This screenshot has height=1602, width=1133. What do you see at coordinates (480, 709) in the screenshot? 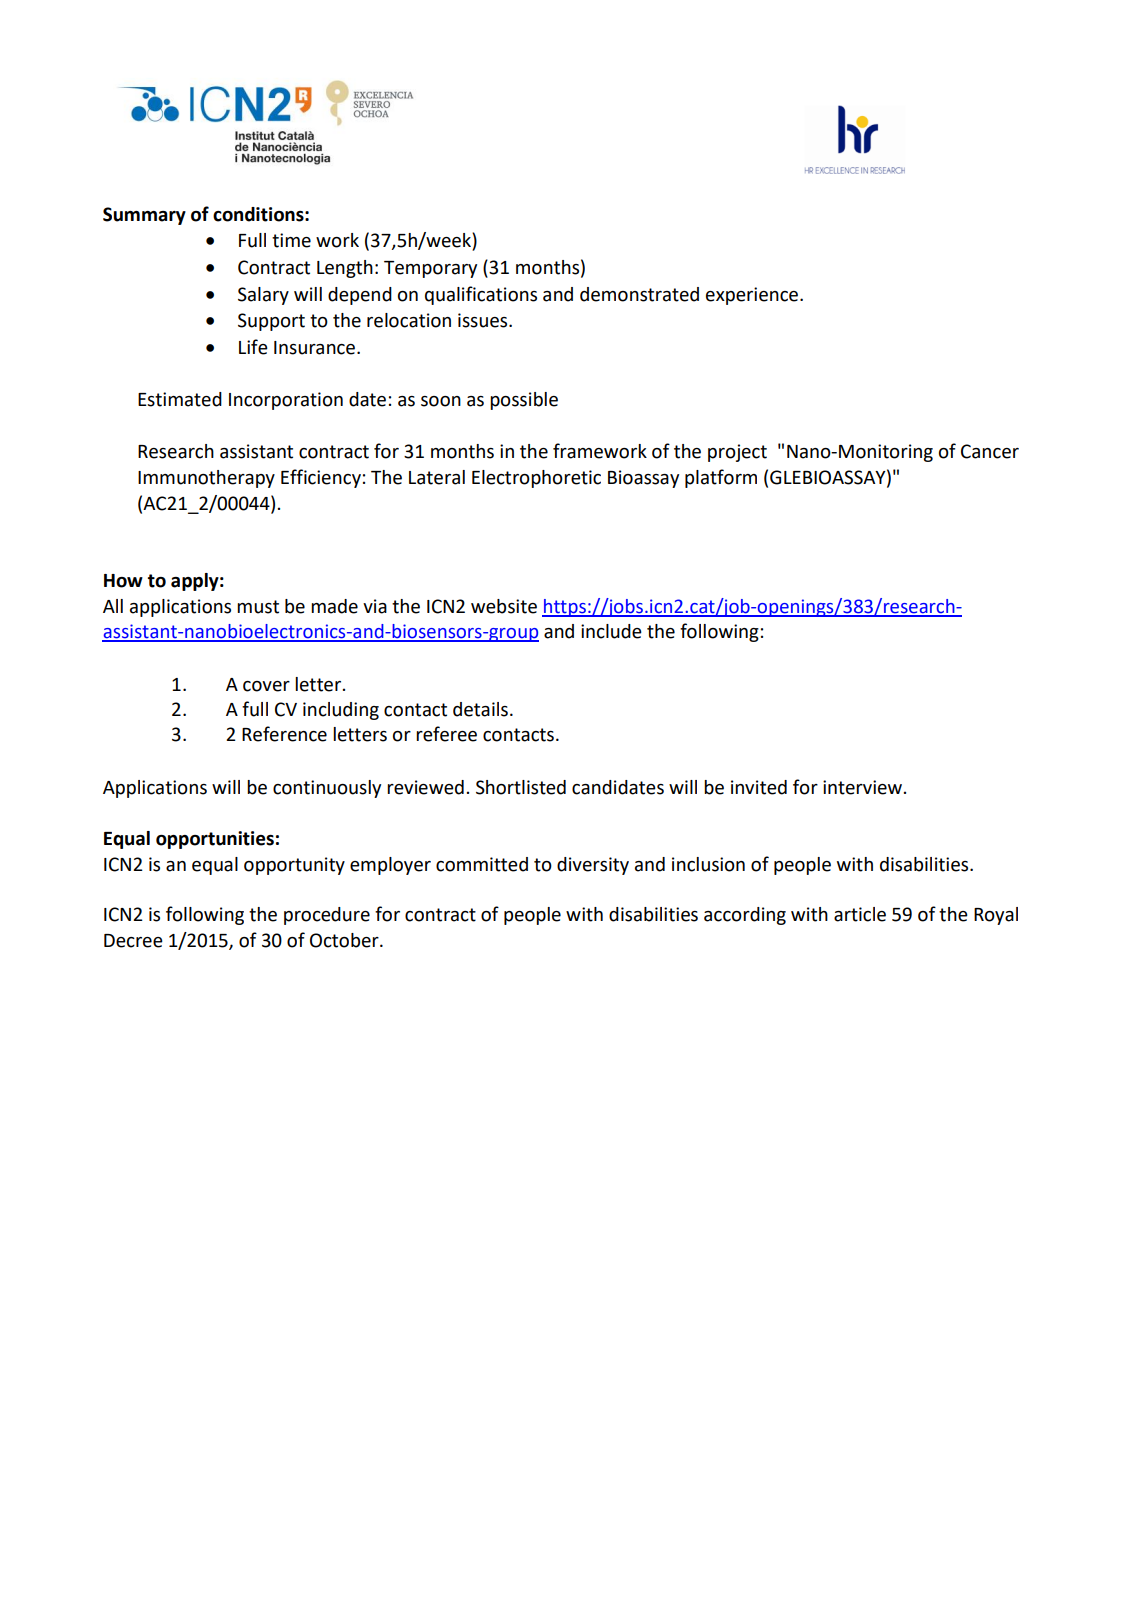
I see `details` at bounding box center [480, 709].
